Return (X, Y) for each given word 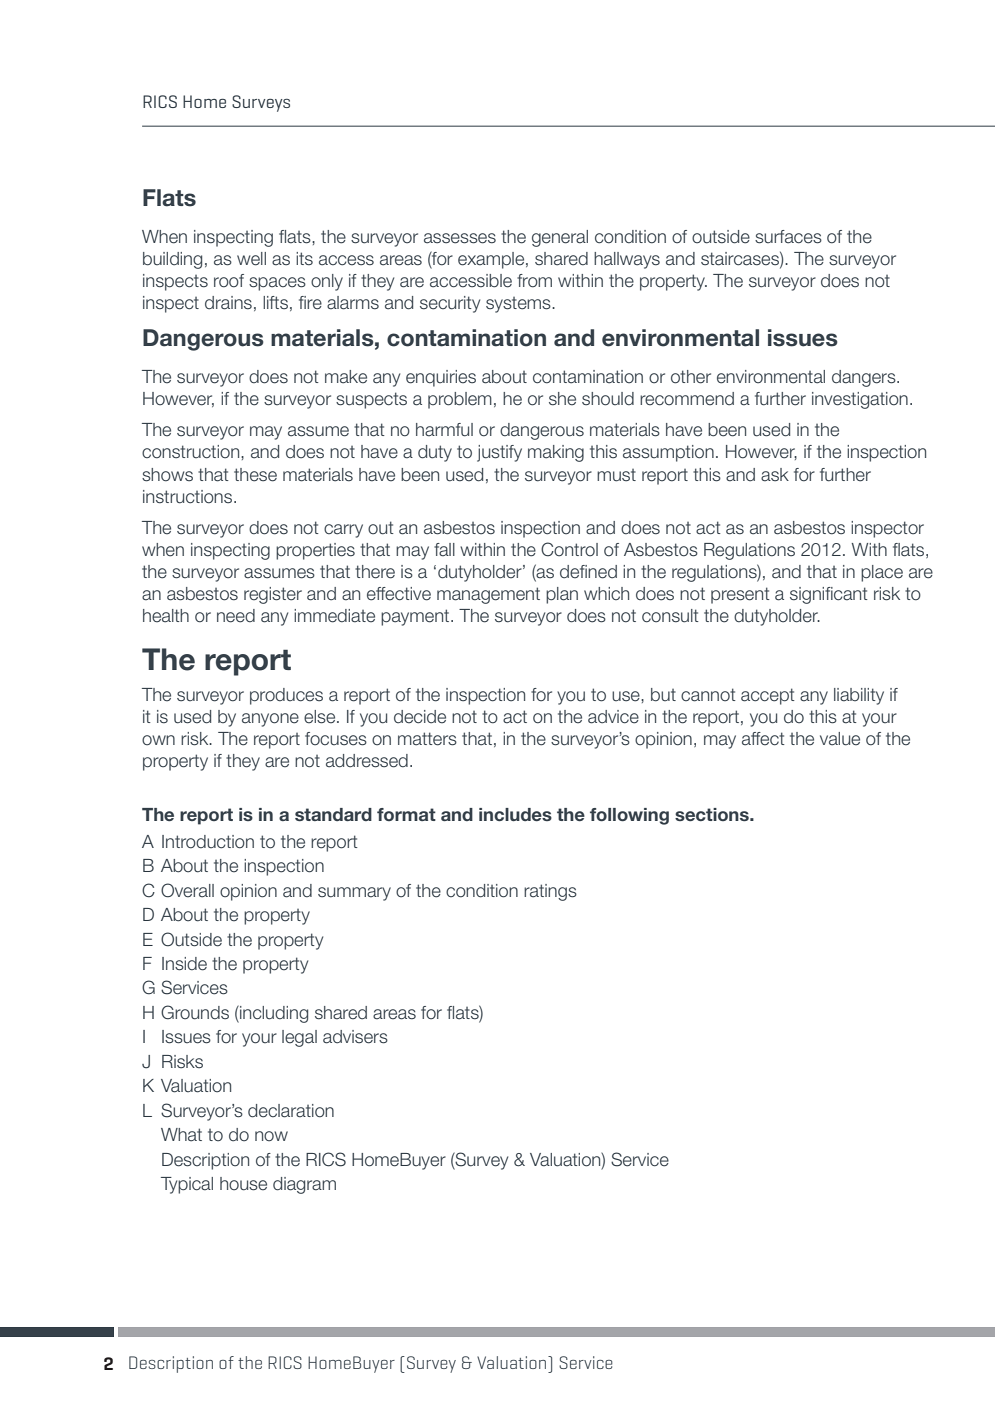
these (255, 475)
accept (768, 696)
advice (613, 717)
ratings (550, 892)
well (251, 259)
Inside (184, 964)
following (629, 816)
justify (499, 453)
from (534, 281)
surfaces (788, 237)
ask (775, 475)
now (271, 1136)
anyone (270, 720)
